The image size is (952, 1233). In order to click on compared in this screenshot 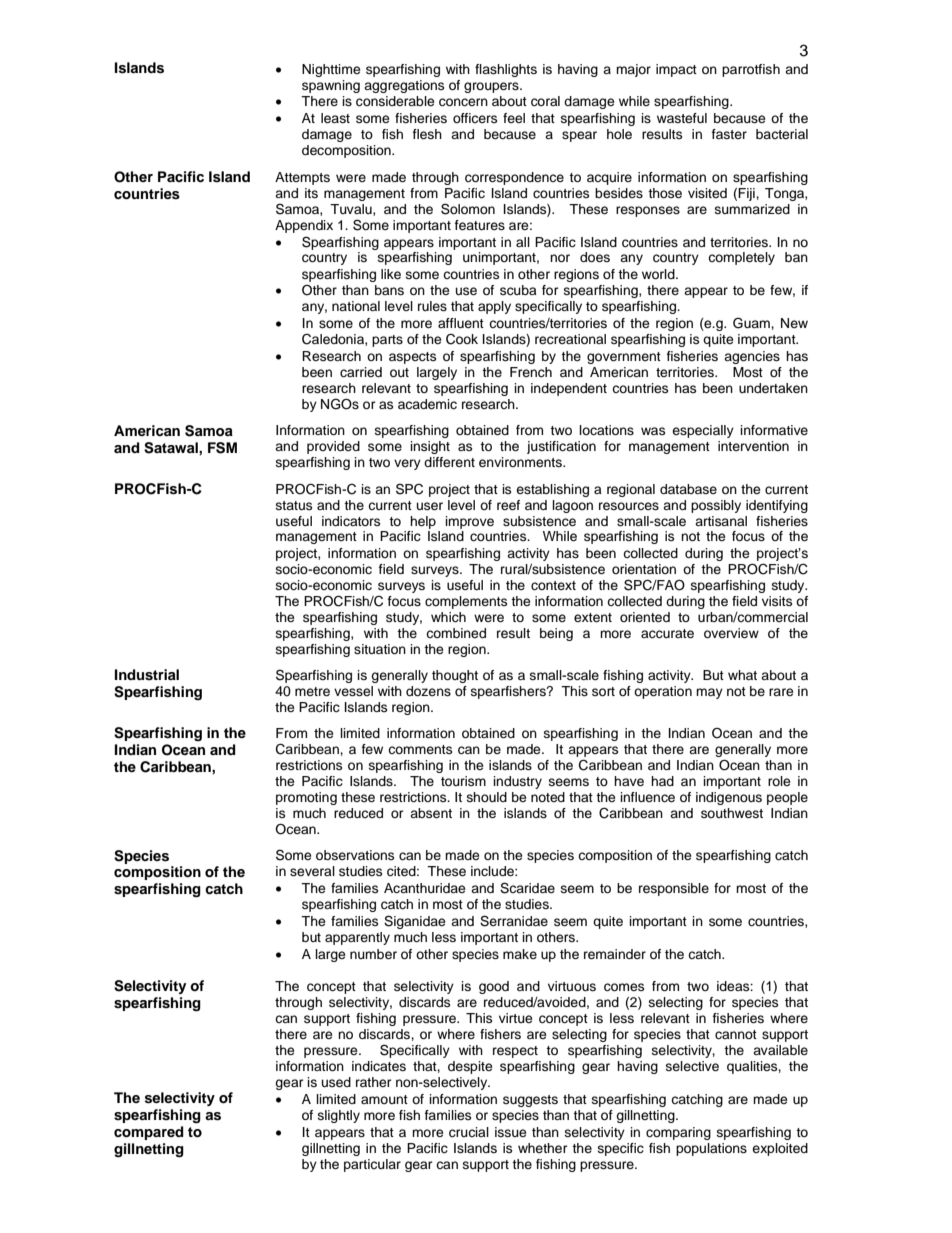, I will do `click(149, 1133)`.
